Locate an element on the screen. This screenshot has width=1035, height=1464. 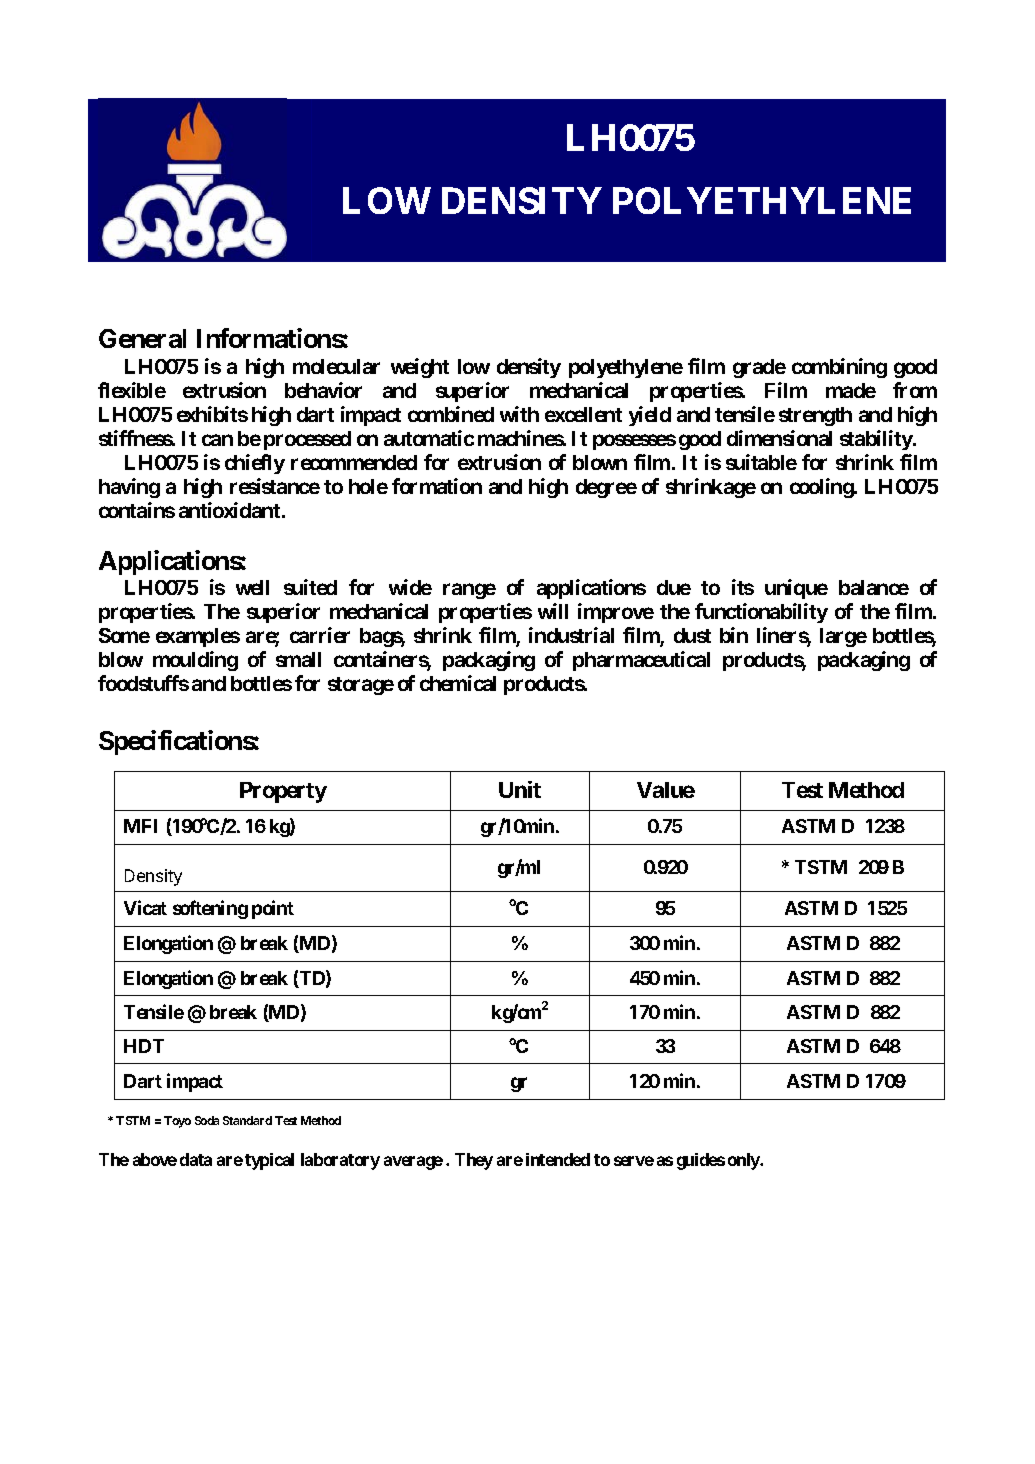
Unit is located at coordinates (520, 789).
